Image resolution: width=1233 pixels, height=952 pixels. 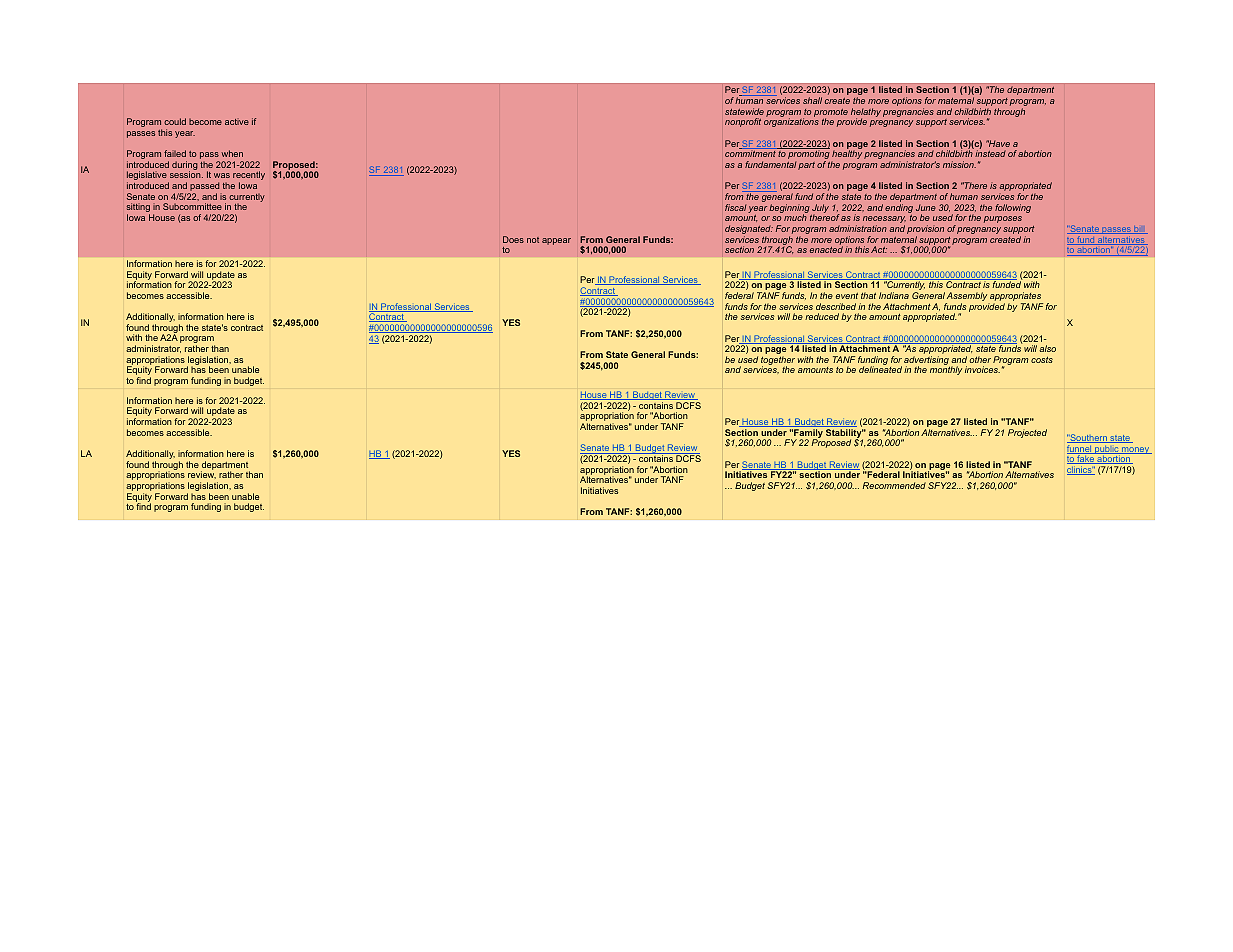 I want to click on Subcommittee, so click(x=192, y=206).
